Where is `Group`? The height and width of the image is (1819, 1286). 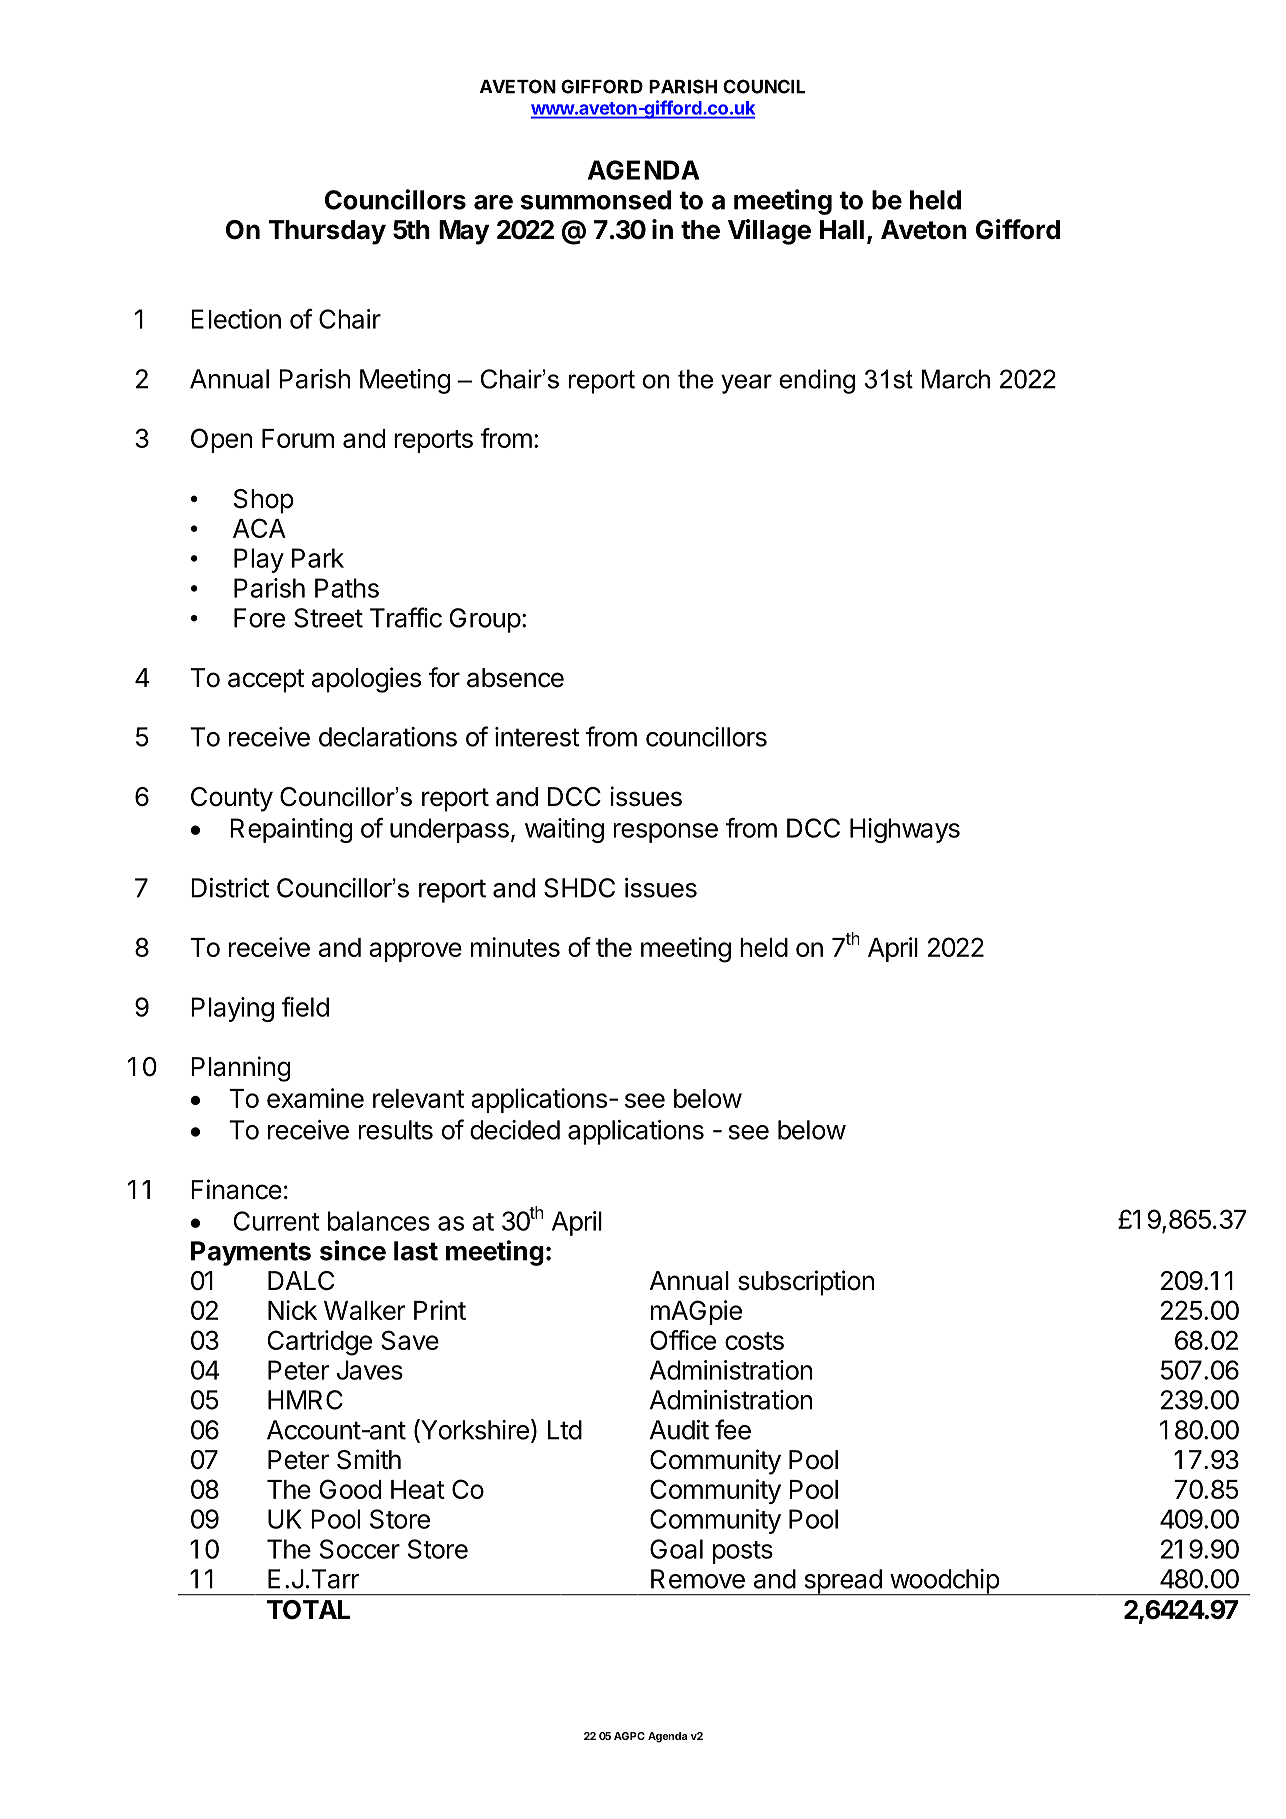
Group is located at coordinates (485, 620).
